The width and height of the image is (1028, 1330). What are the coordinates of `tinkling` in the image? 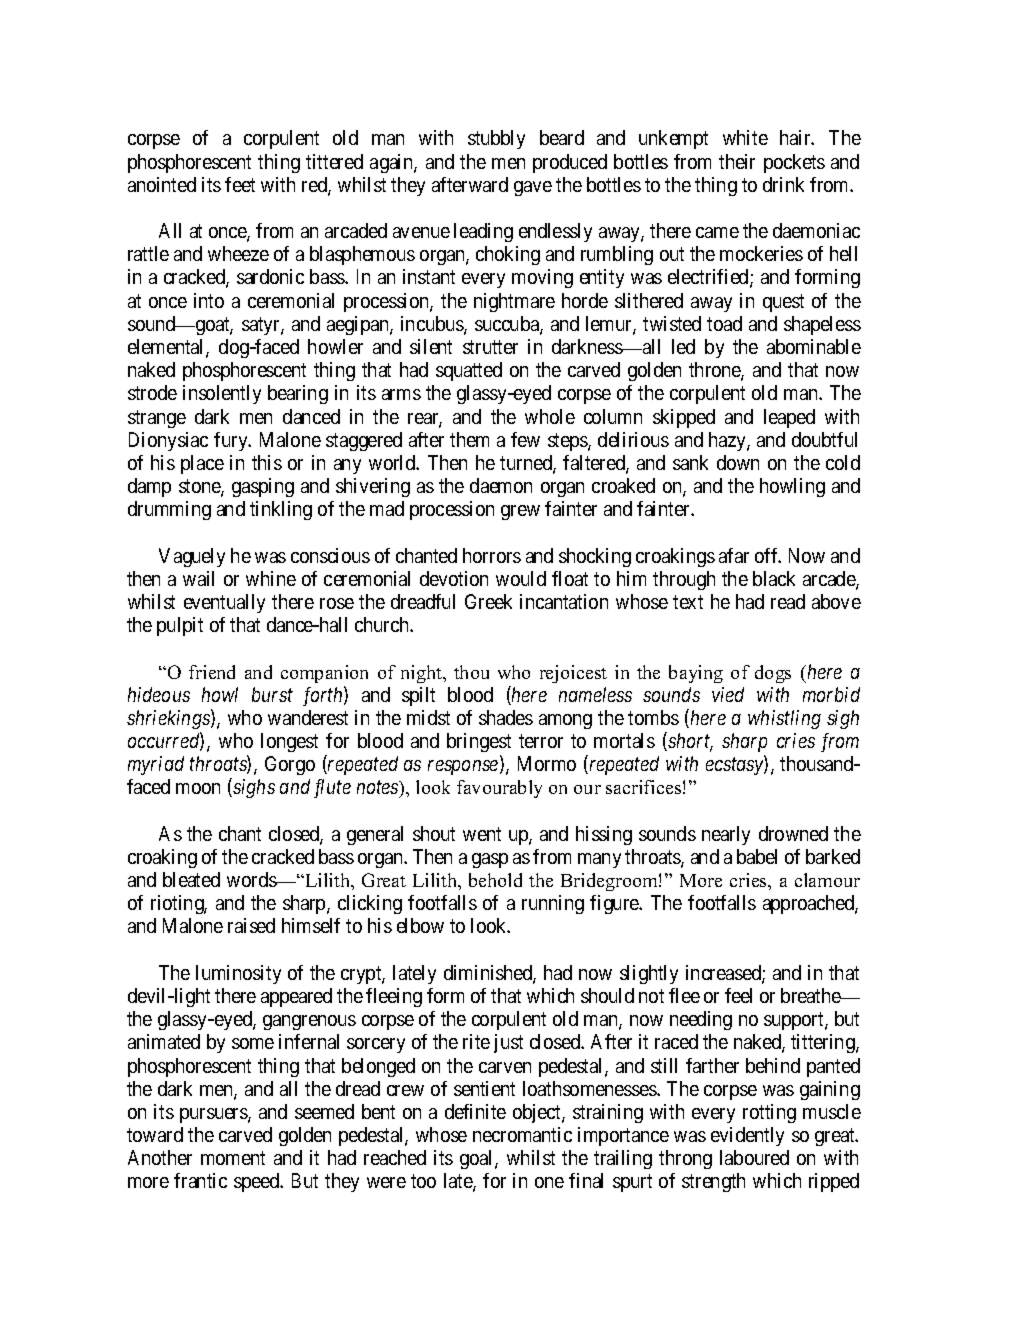 It's located at (281, 510).
